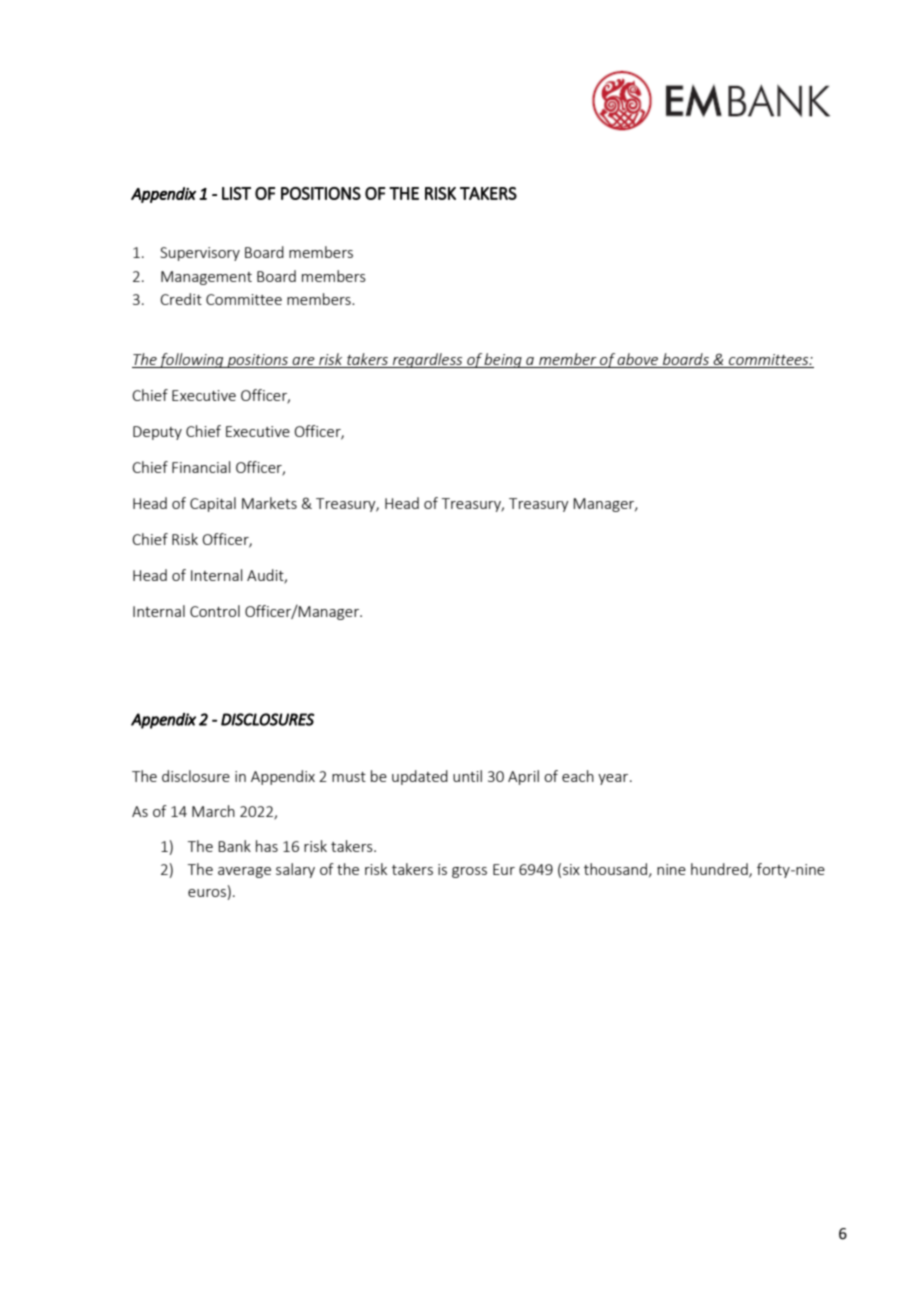 The width and height of the screenshot is (924, 1308). Describe the element at coordinates (467, 776) in the screenshot. I see `until` at that location.
